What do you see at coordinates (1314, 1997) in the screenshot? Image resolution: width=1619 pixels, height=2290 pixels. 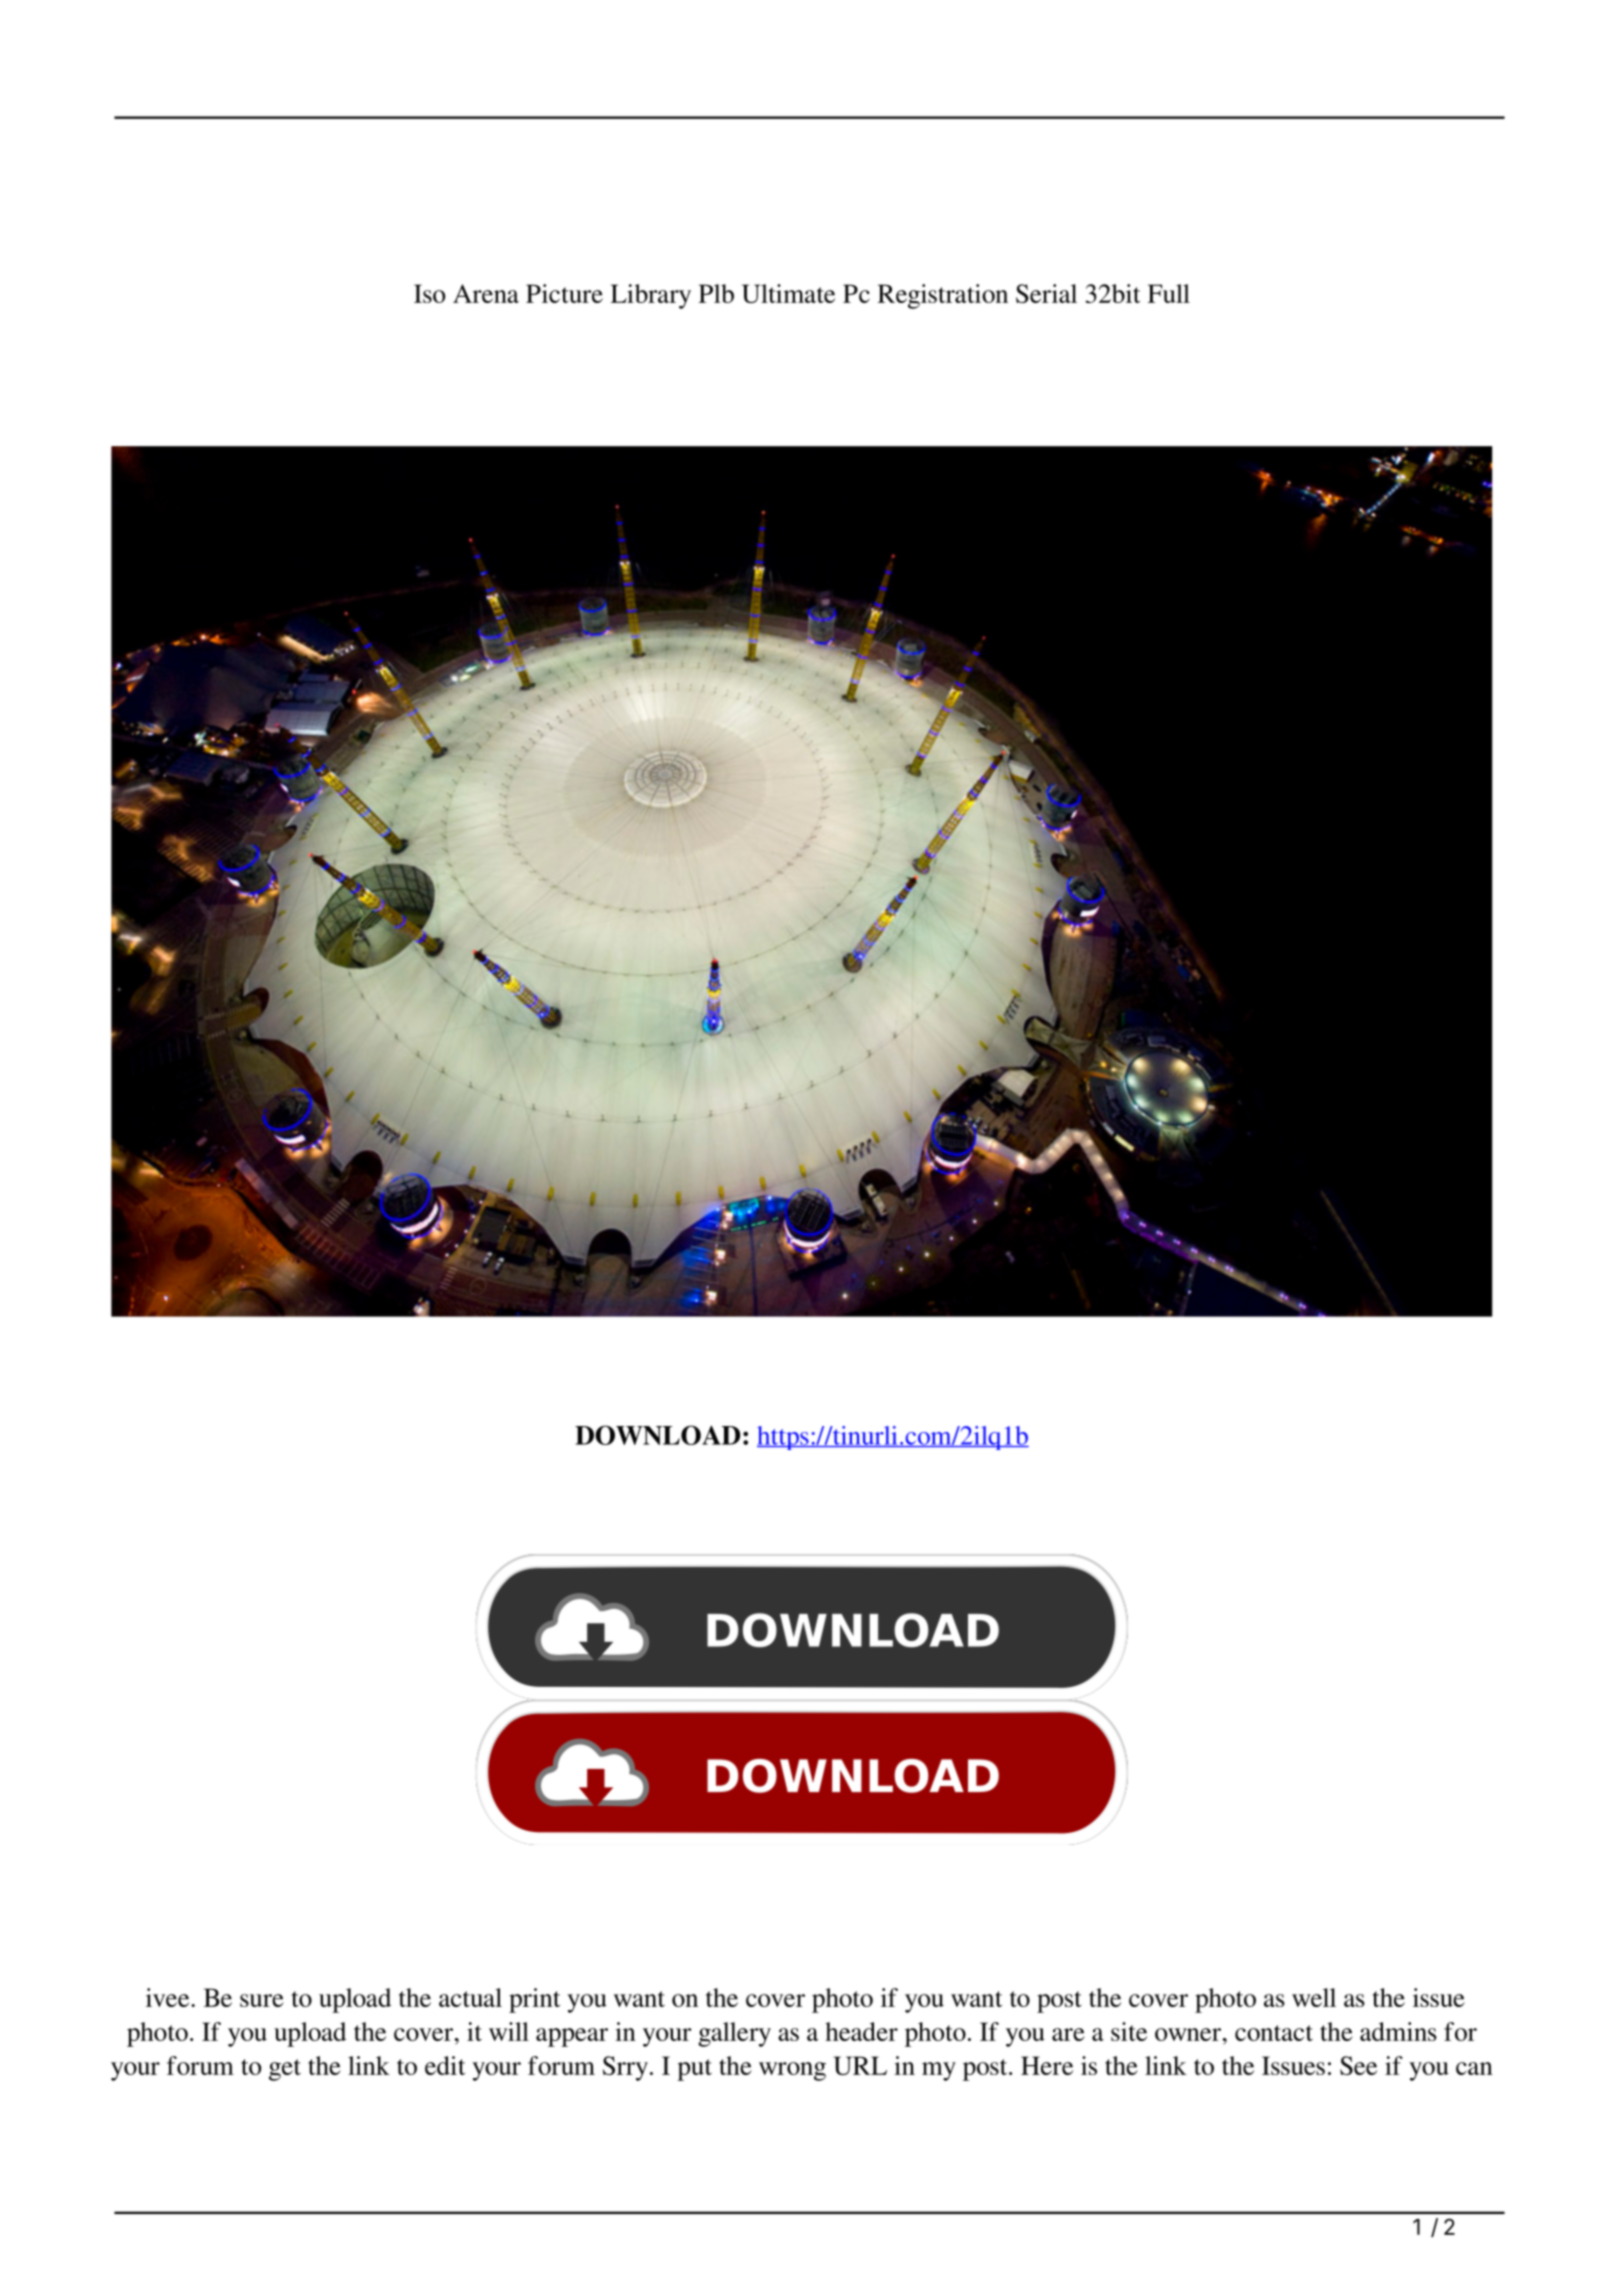 I see `well` at bounding box center [1314, 1997].
